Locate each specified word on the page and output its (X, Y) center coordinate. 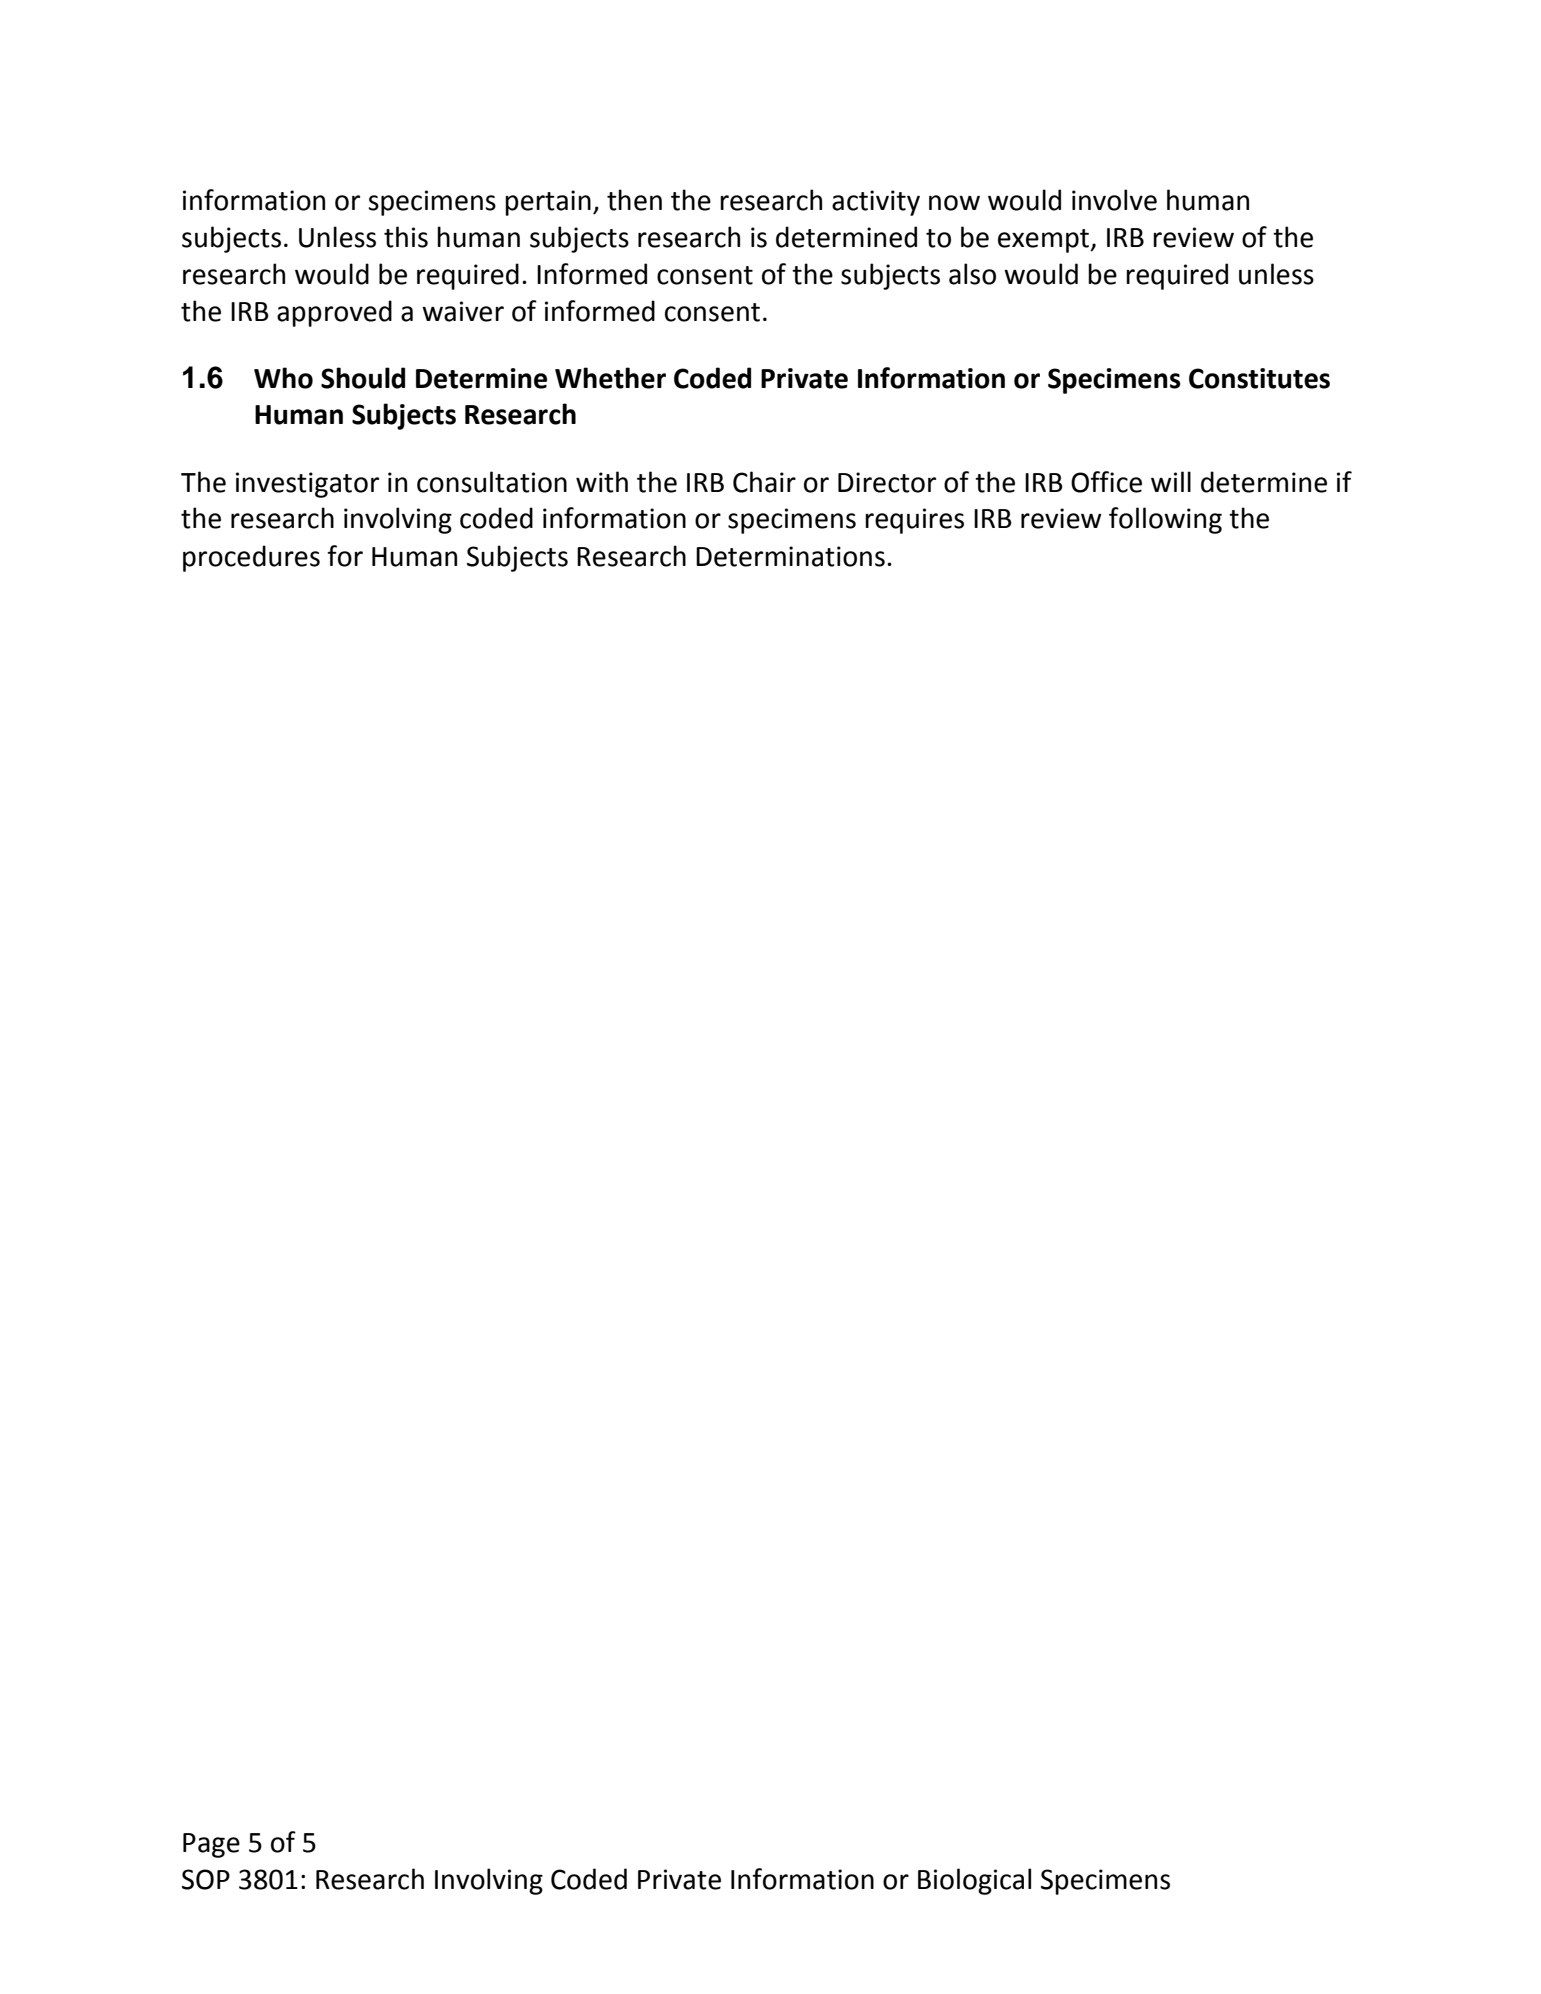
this (406, 237)
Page (211, 1845)
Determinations (790, 556)
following (1165, 520)
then (634, 200)
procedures (251, 558)
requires (914, 521)
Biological (974, 1881)
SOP (206, 1879)
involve (1114, 200)
